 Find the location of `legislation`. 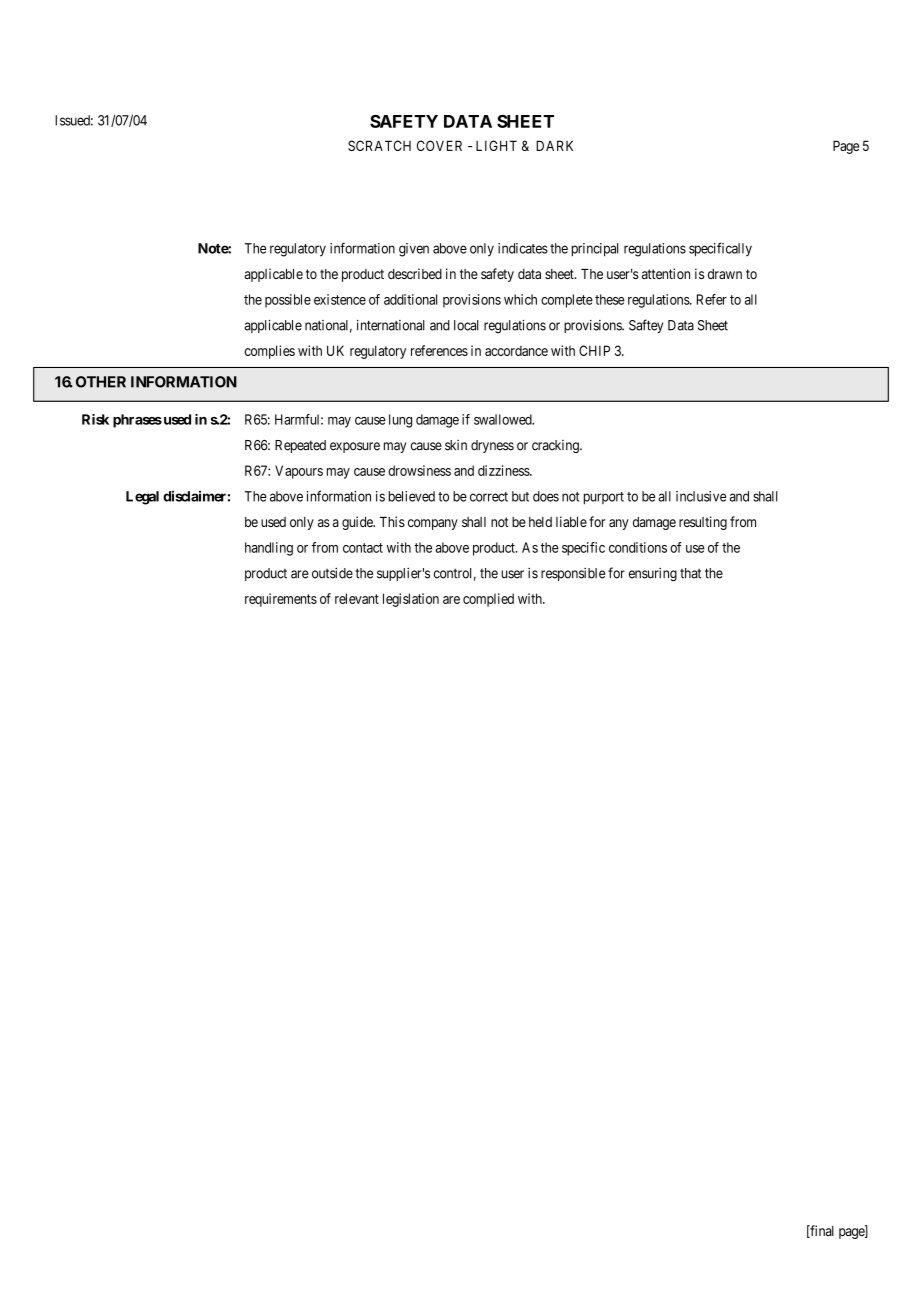

legislation is located at coordinates (411, 600).
